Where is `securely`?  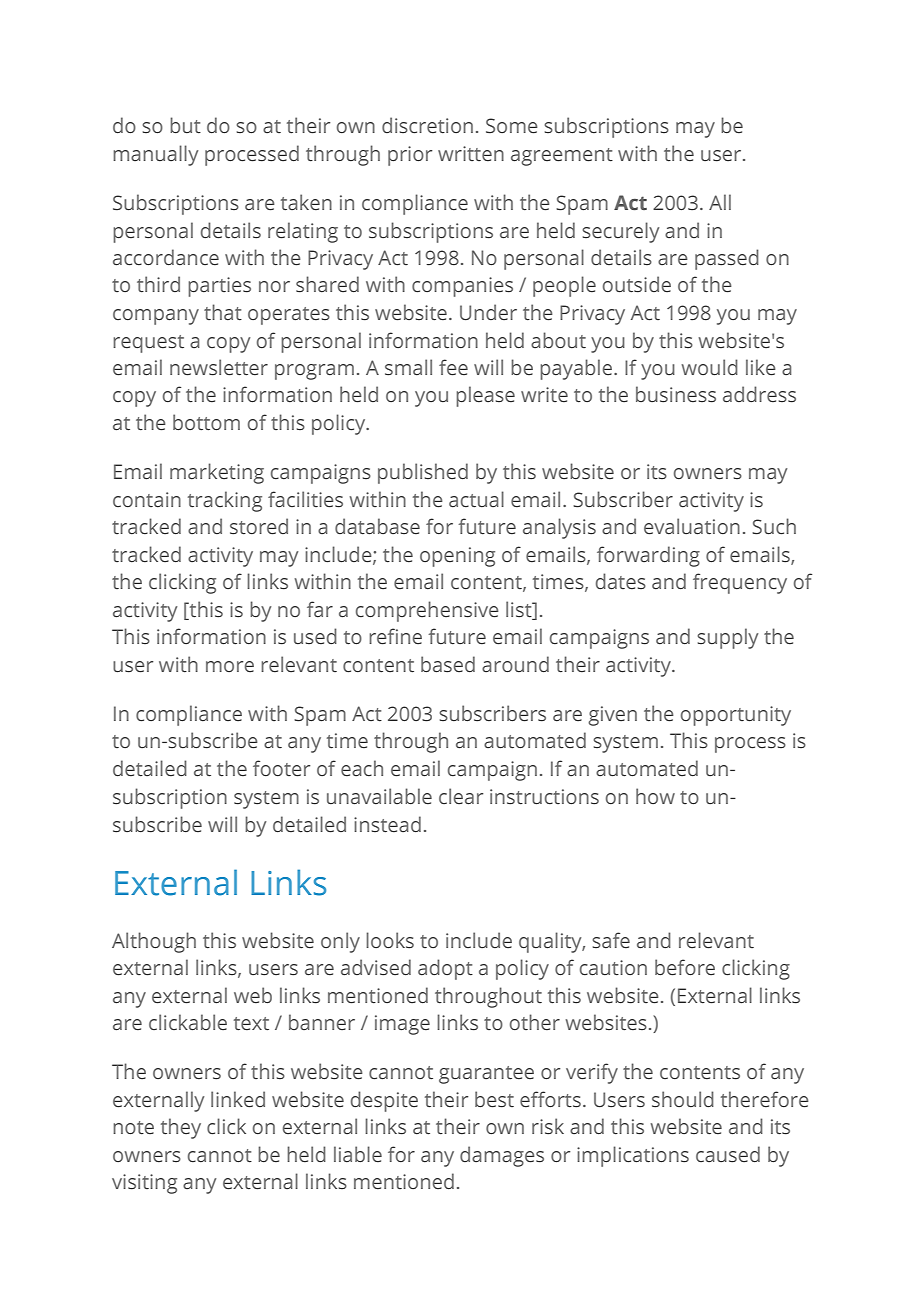 securely is located at coordinates (621, 232).
